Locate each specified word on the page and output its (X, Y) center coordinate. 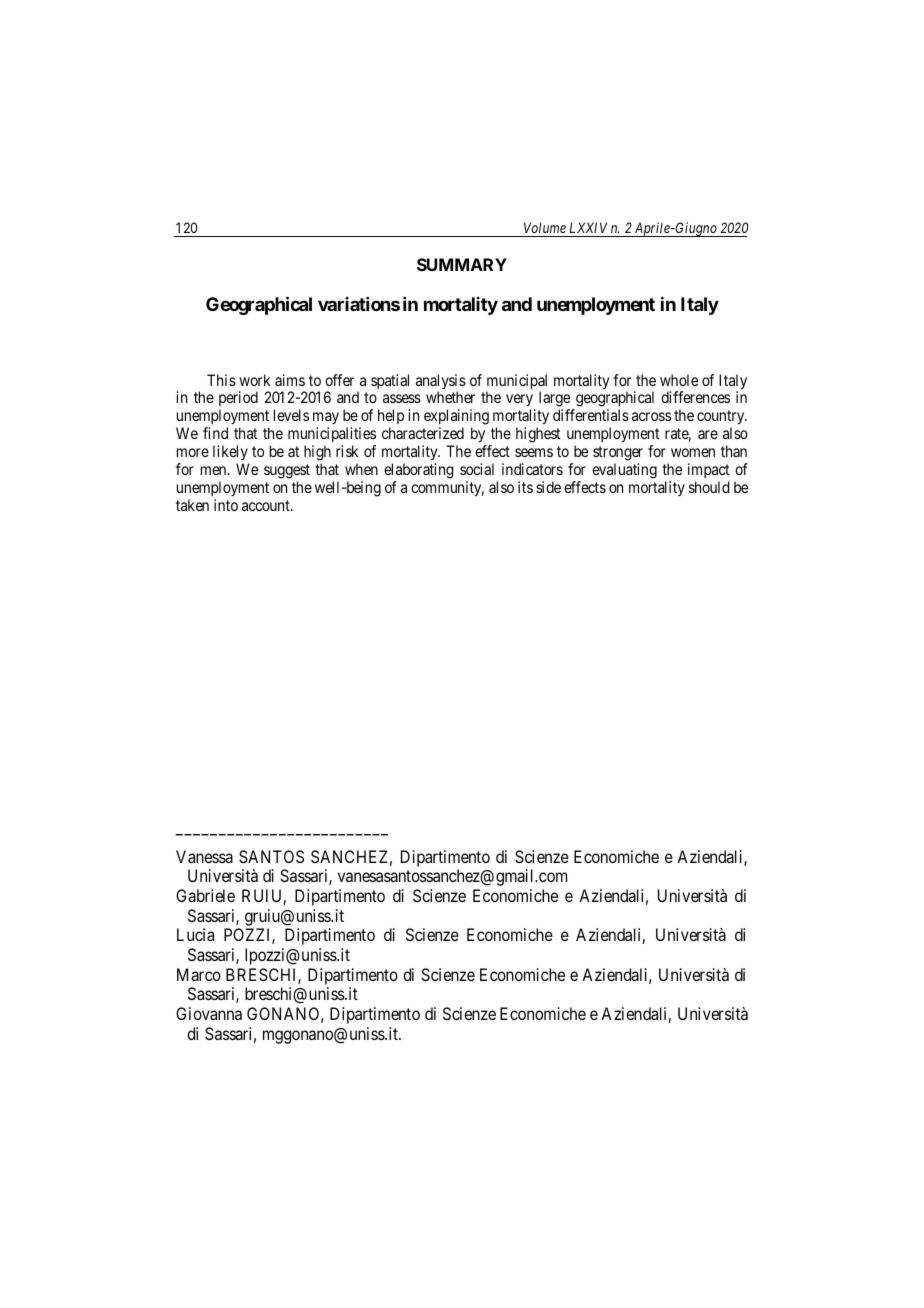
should (709, 487)
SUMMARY (462, 264)
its (525, 487)
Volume (545, 227)
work (254, 380)
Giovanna (209, 1013)
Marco (199, 974)
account (267, 505)
